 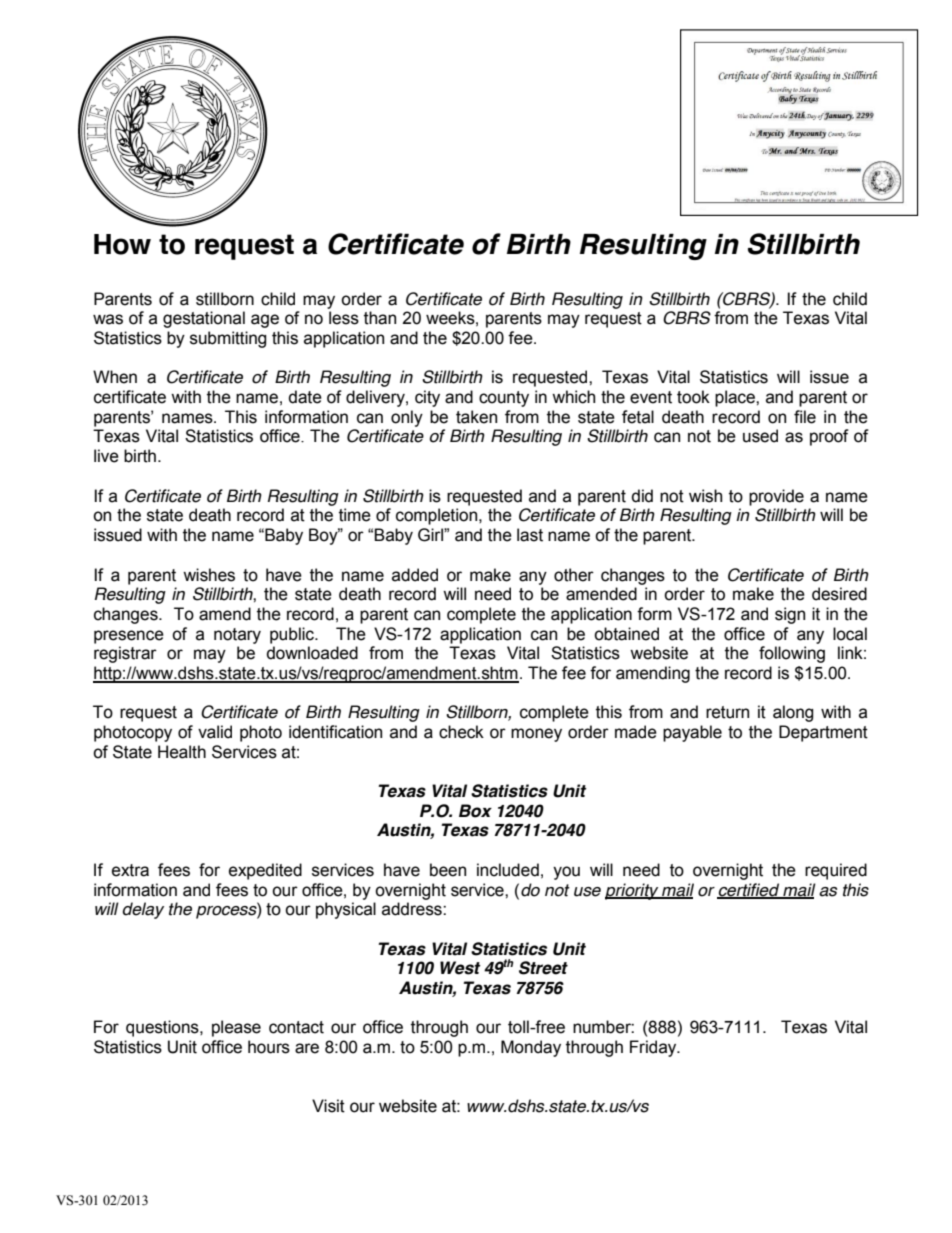 I want to click on than, so click(x=380, y=318).
